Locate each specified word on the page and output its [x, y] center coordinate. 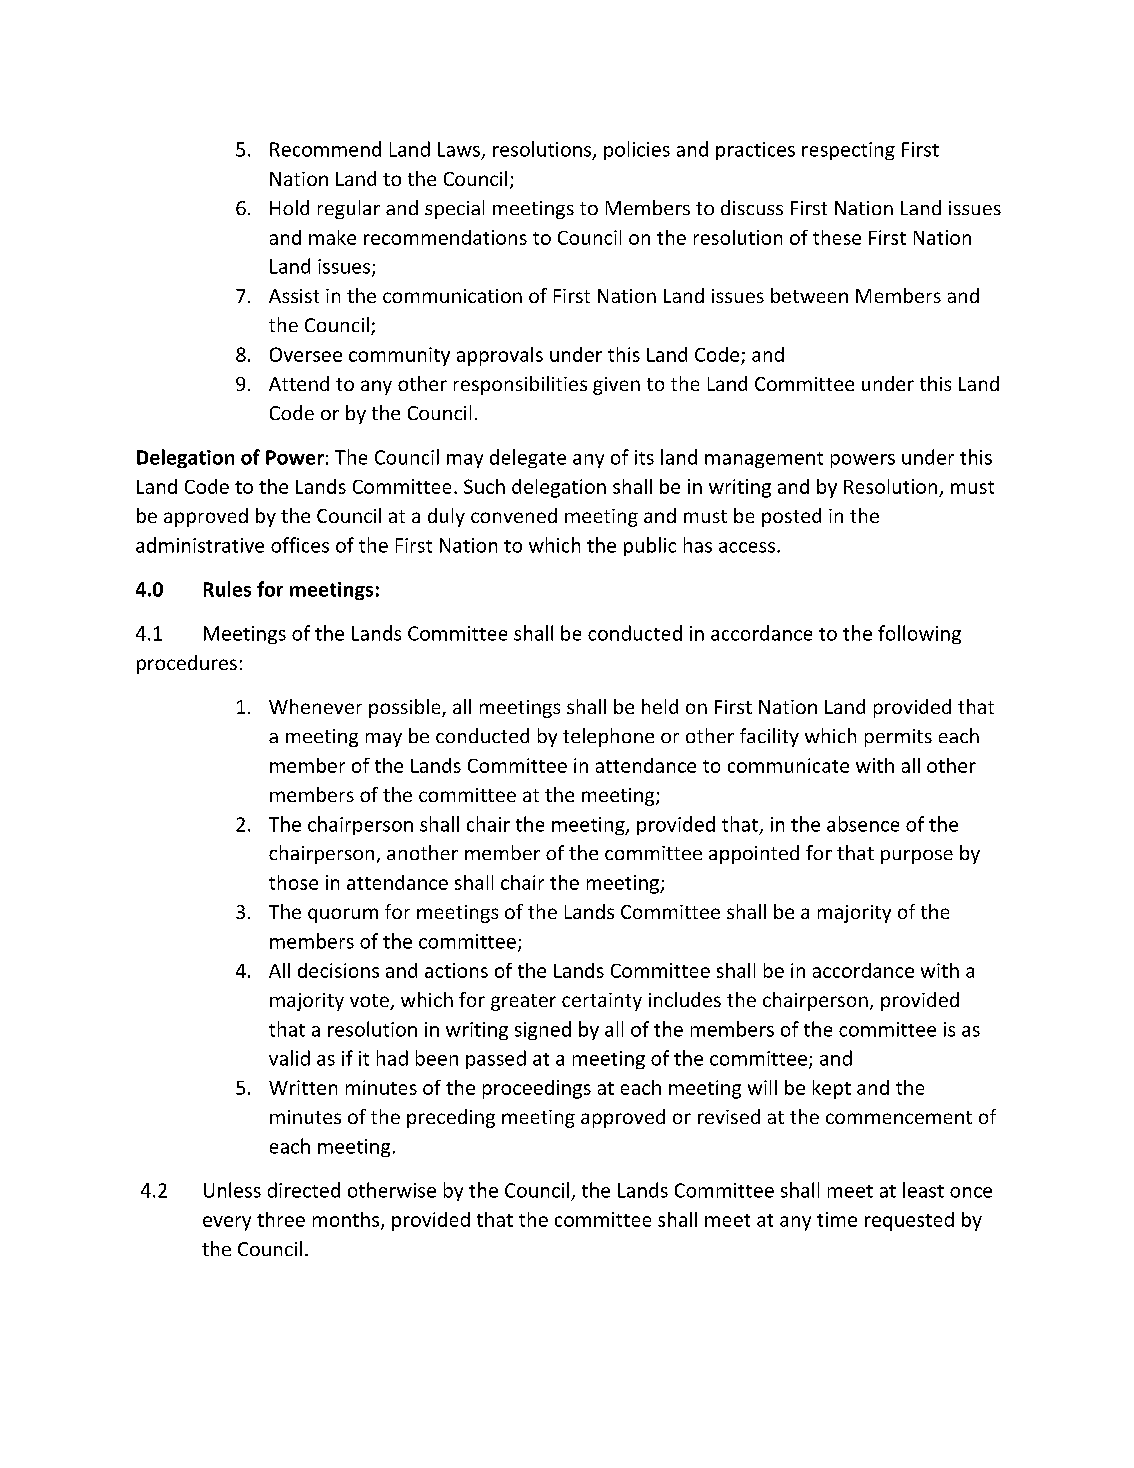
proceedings [537, 1089]
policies [637, 150]
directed [304, 1190]
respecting [848, 151]
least [923, 1190]
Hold [289, 207]
